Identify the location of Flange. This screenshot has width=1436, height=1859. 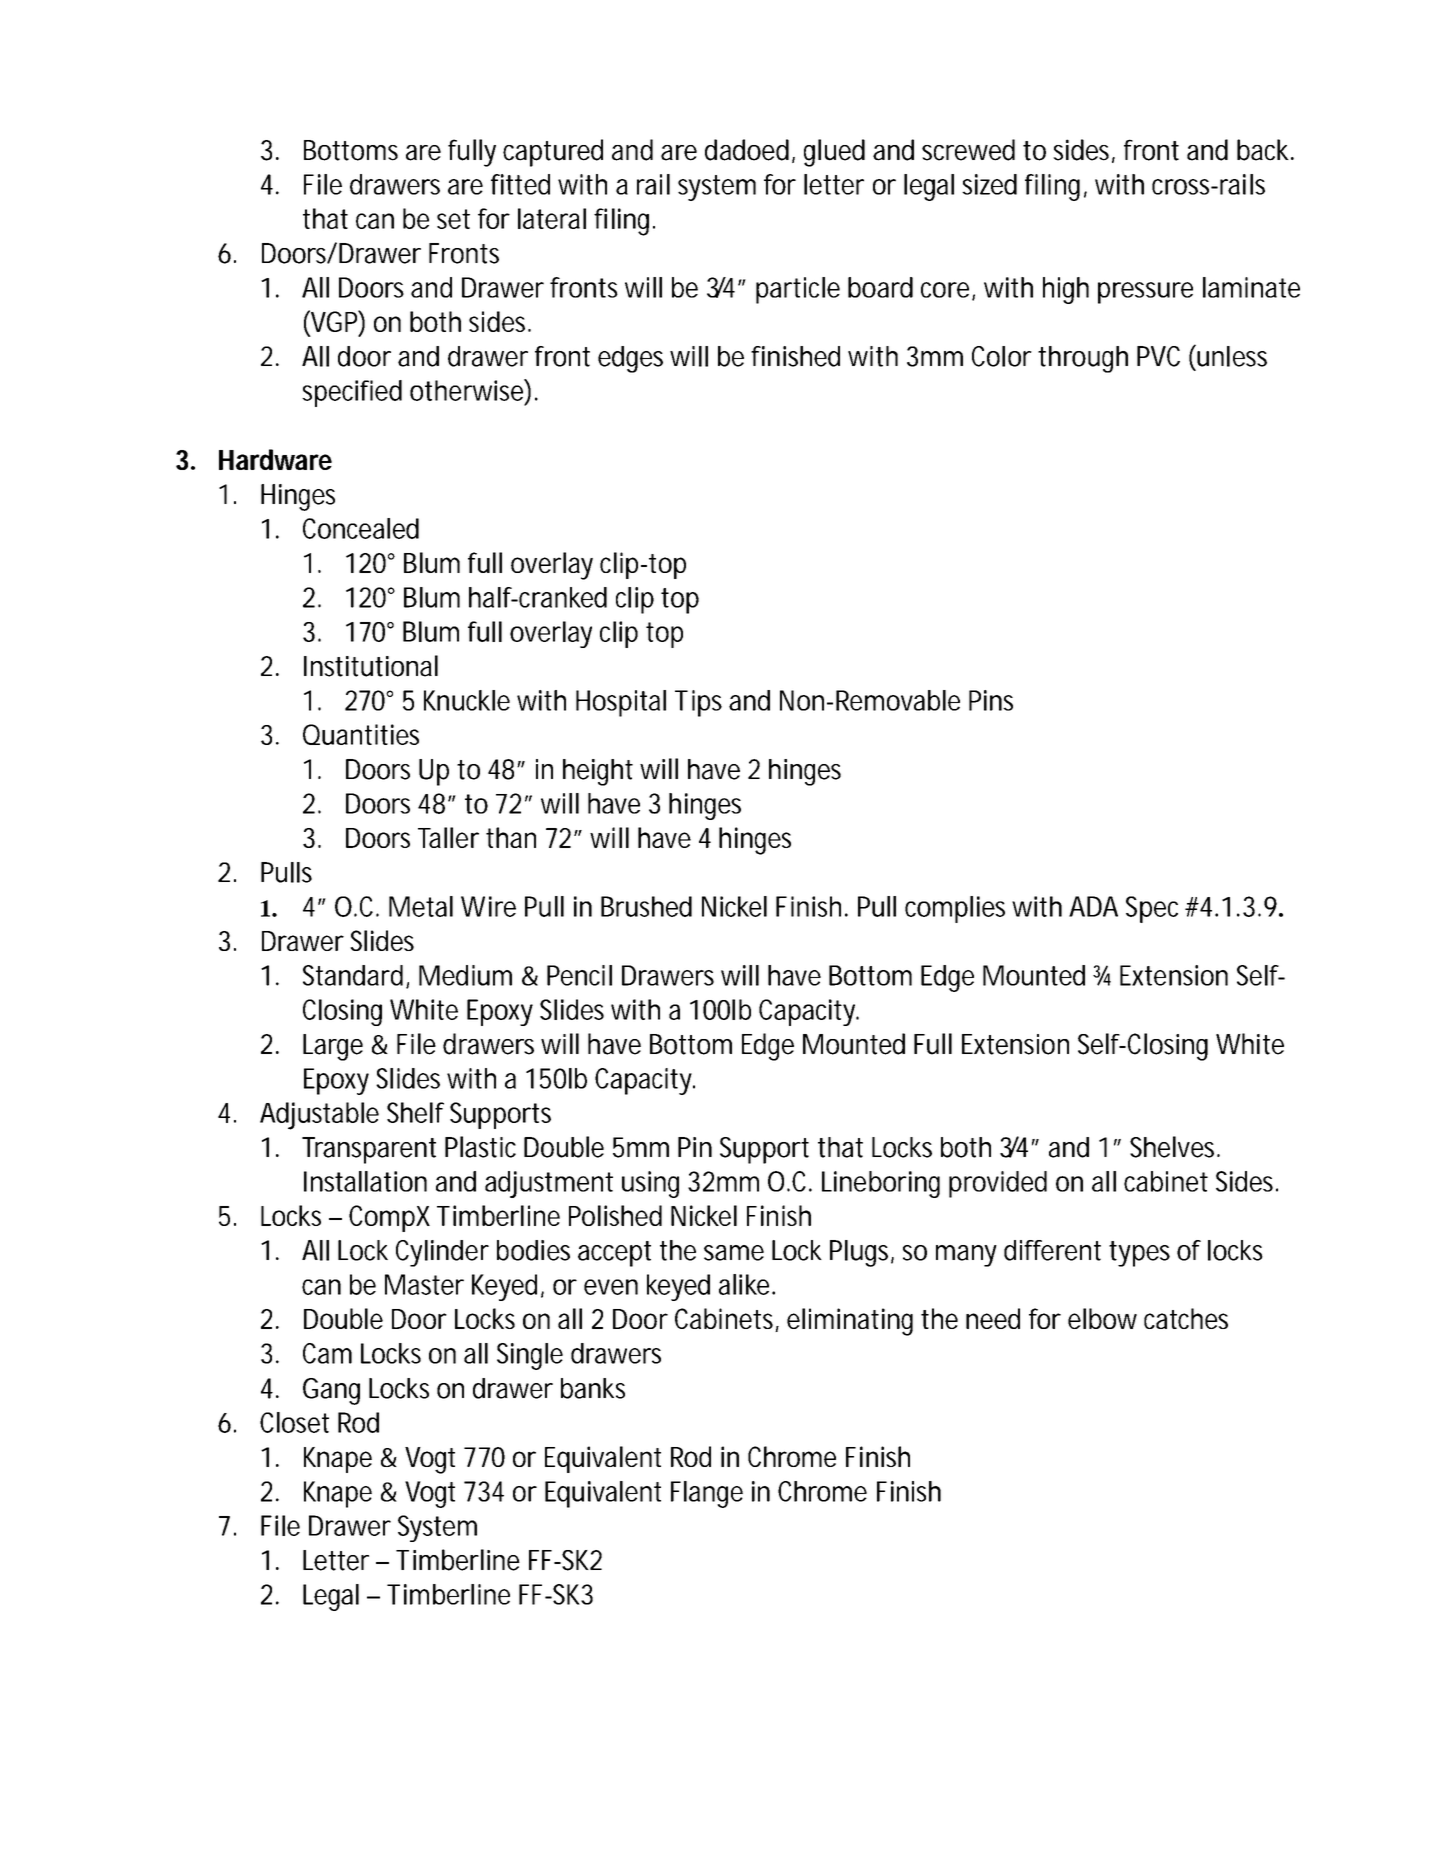
(707, 1494).
